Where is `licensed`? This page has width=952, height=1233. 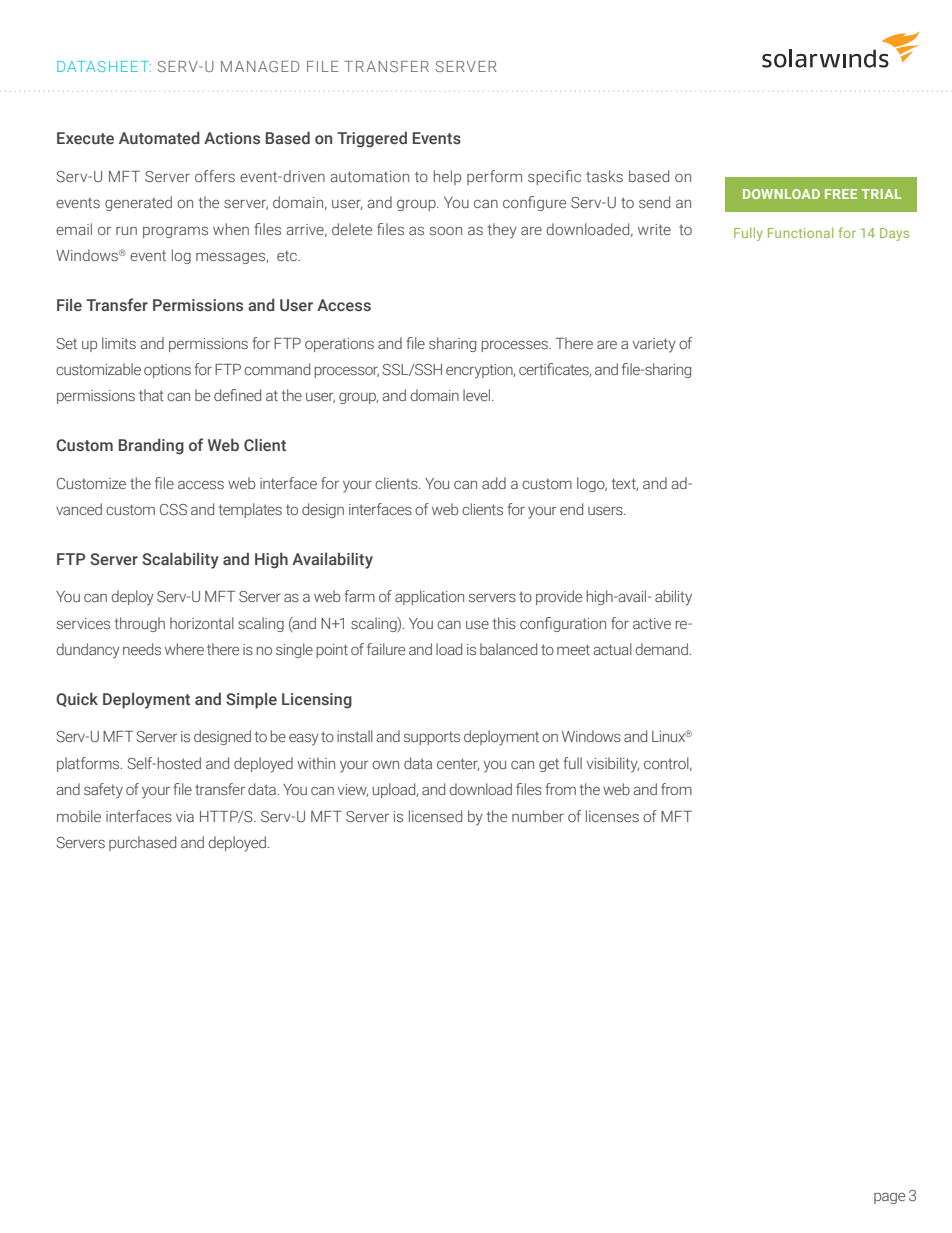 licensed is located at coordinates (435, 816).
